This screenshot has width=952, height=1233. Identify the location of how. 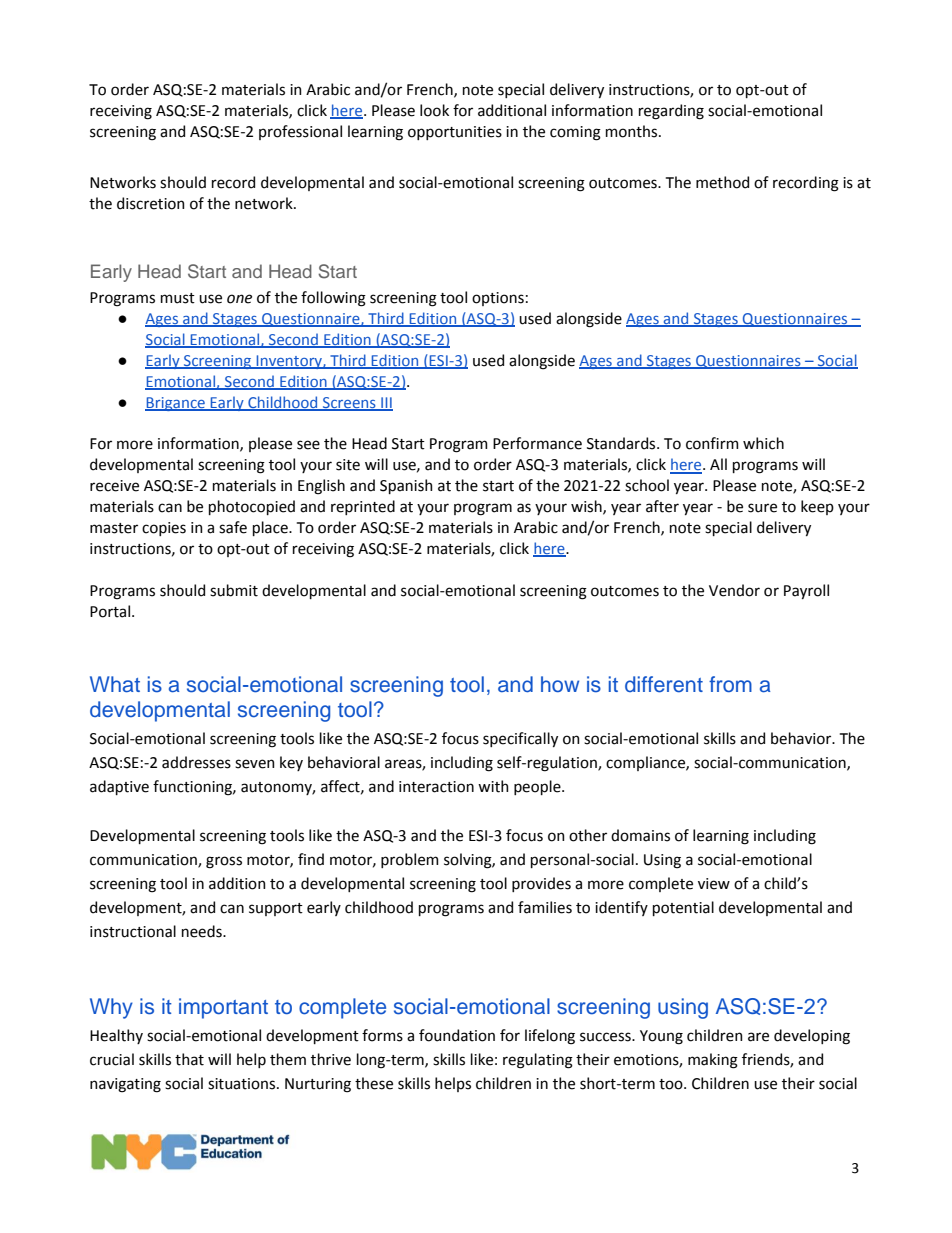
(560, 684).
